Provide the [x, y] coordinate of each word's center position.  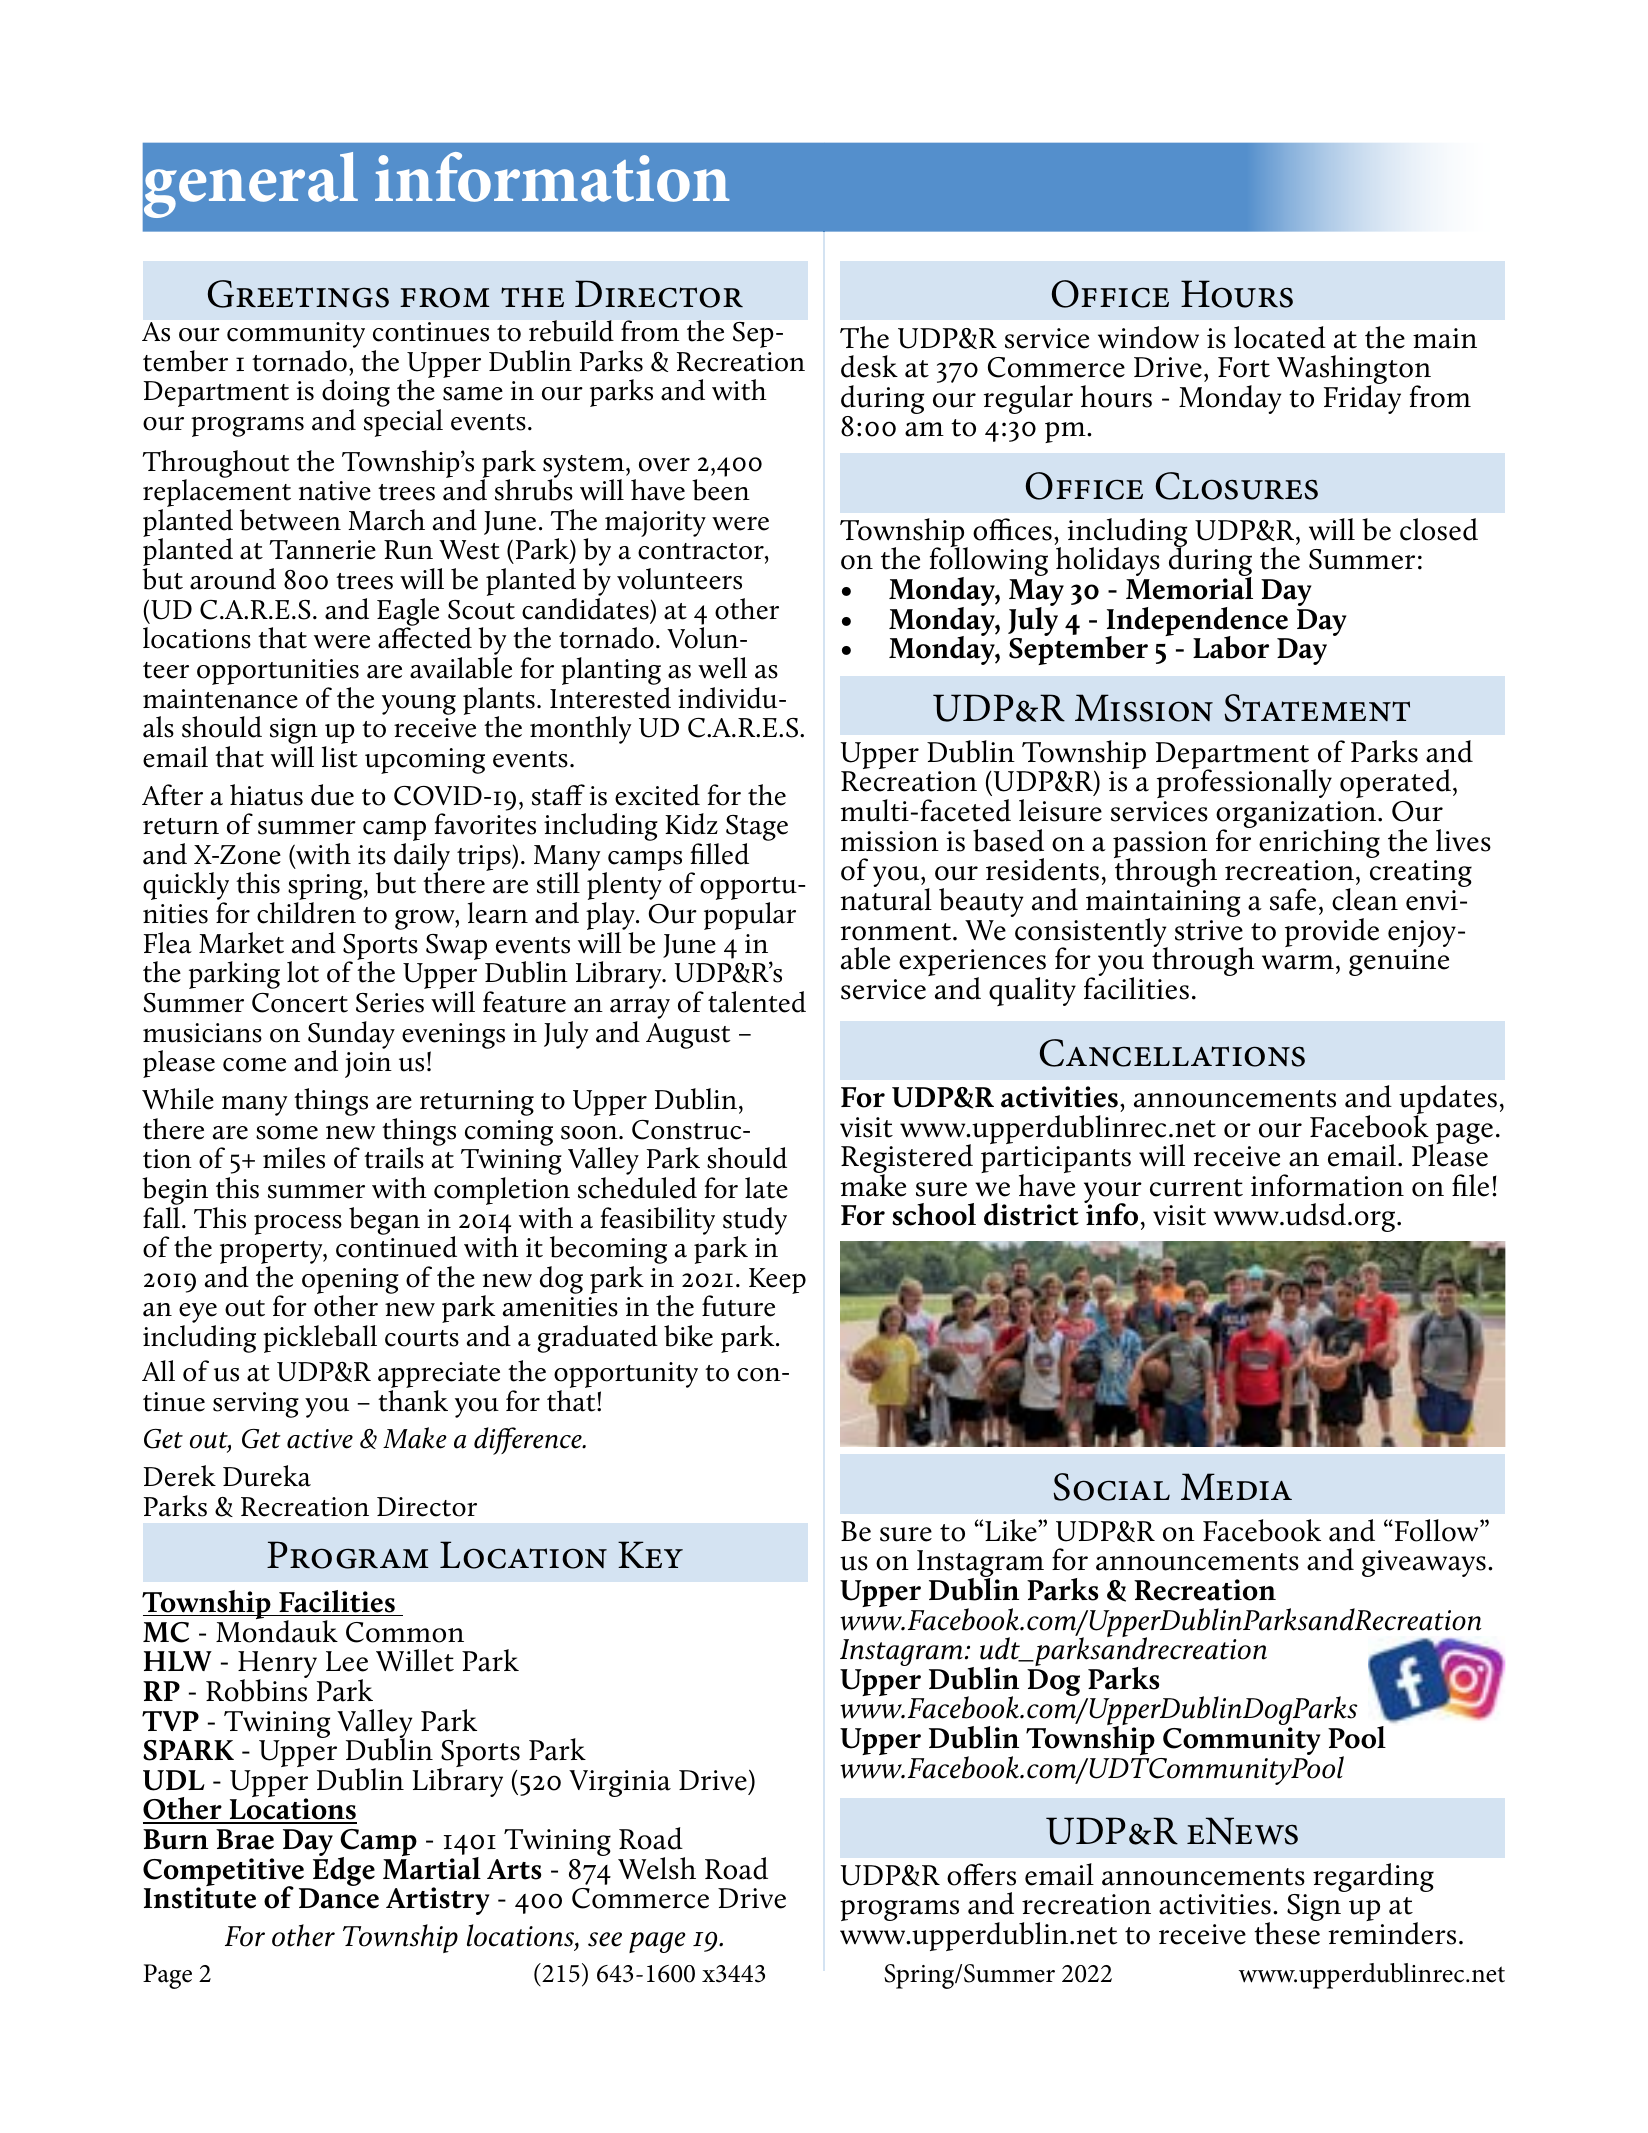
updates [1448, 1101]
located [1280, 337]
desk [869, 366]
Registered [907, 1160]
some [287, 1132]
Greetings [298, 294]
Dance [339, 1898]
